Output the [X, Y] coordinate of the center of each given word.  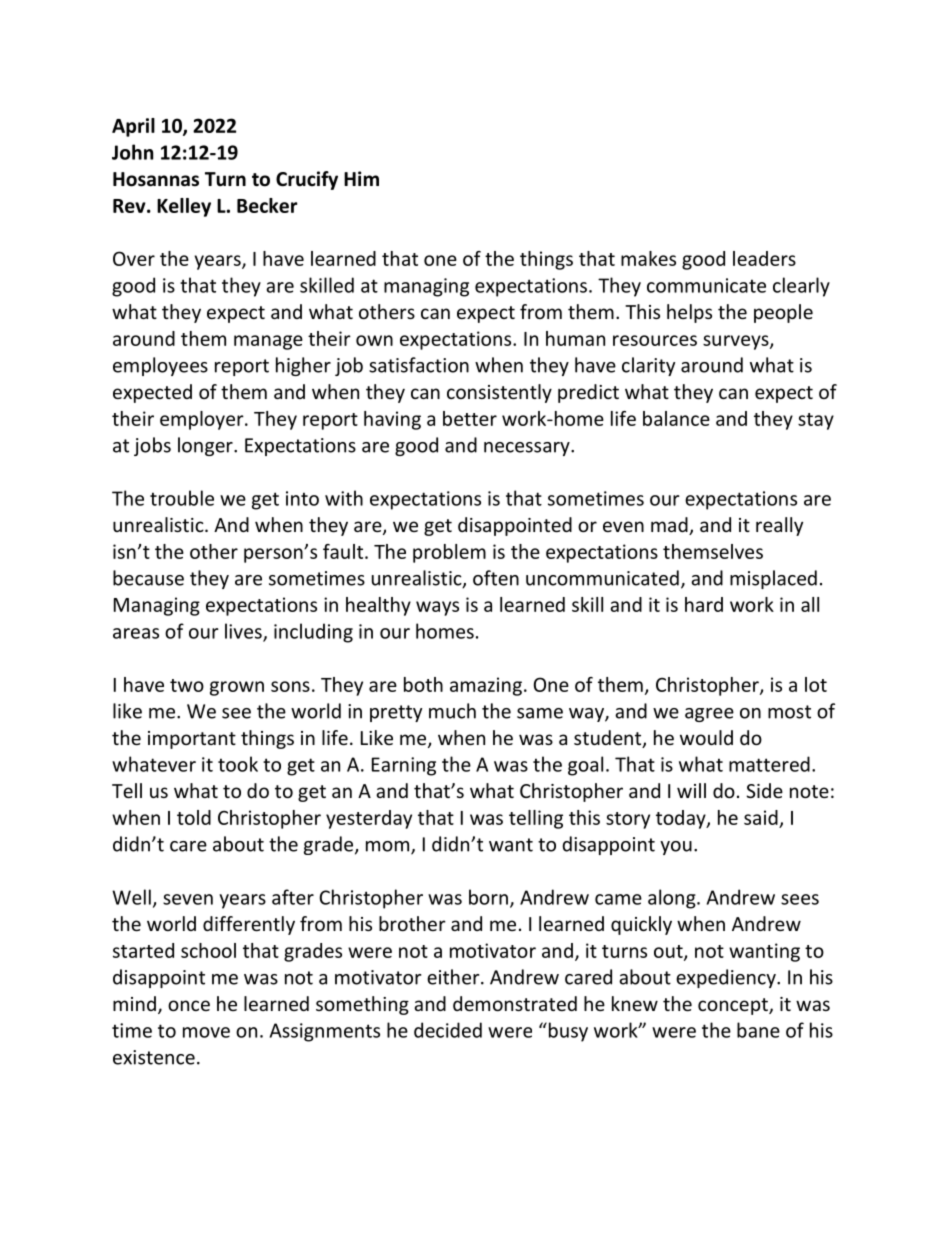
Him [361, 178]
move [206, 1032]
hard [704, 604]
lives [244, 632]
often [496, 578]
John [132, 152]
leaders [764, 258]
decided [448, 1030]
